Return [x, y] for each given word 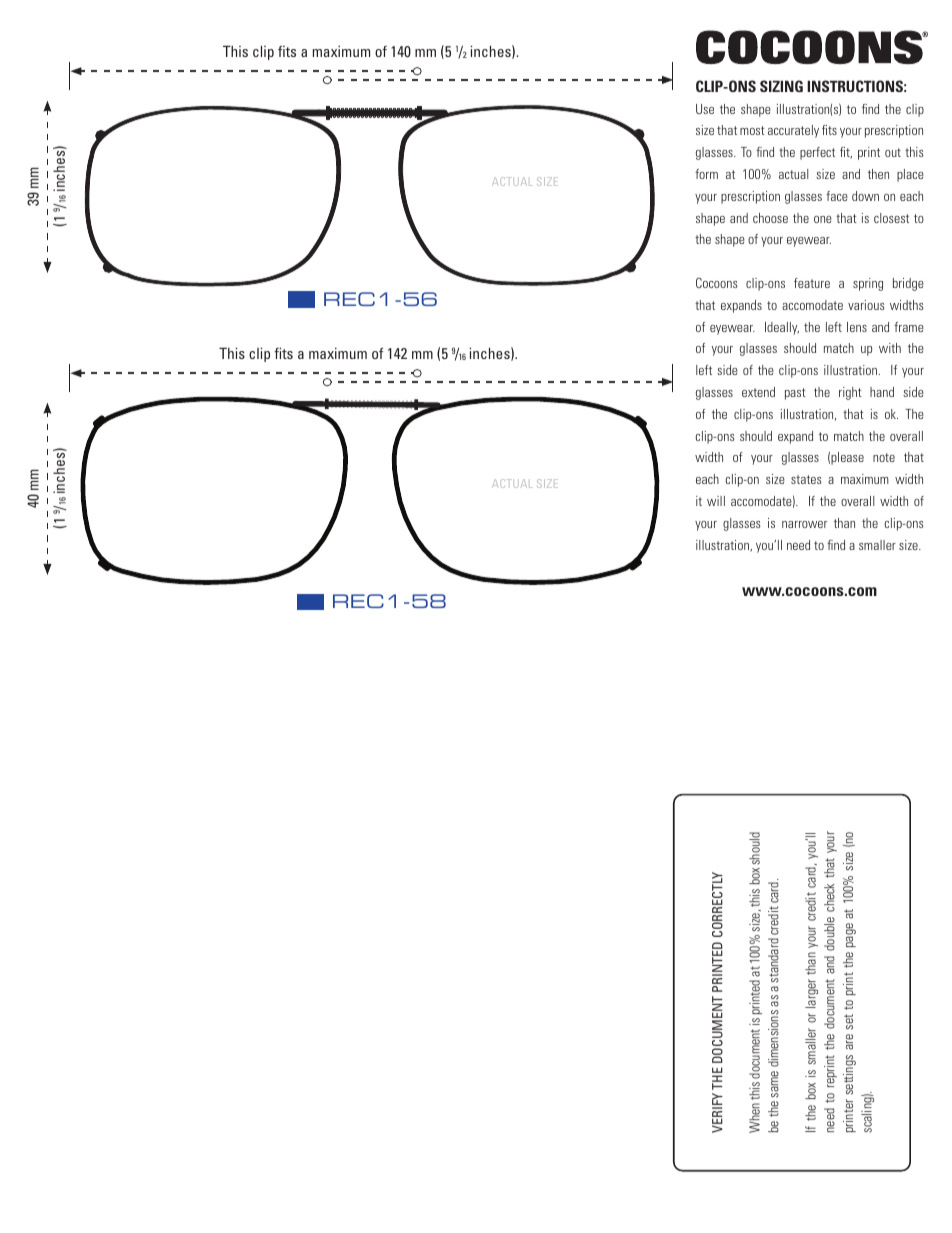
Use [705, 109]
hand [882, 392]
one [823, 219]
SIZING [781, 86]
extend [758, 392]
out [893, 152]
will [716, 501]
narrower [804, 524]
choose [770, 218]
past [795, 394]
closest [891, 218]
